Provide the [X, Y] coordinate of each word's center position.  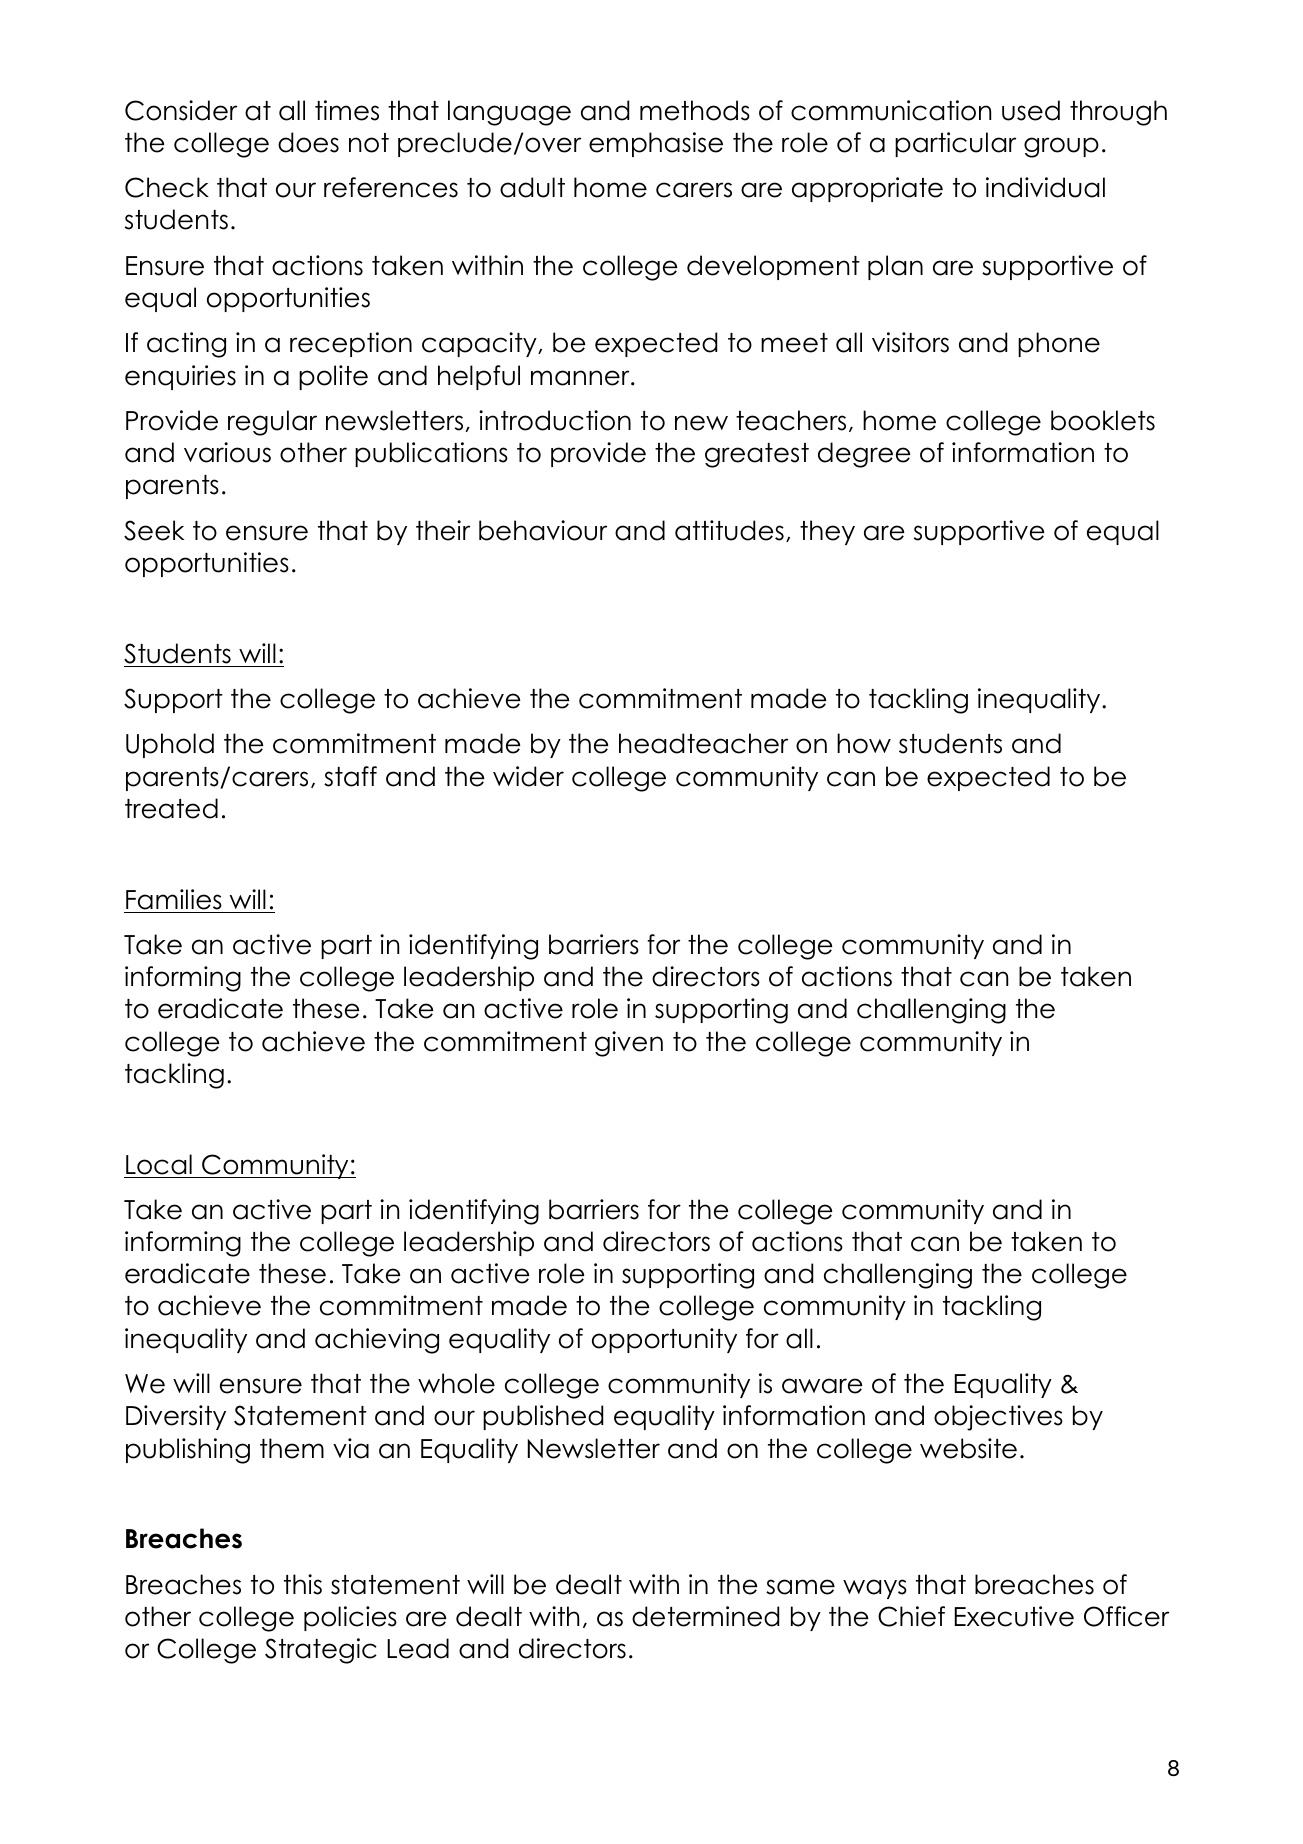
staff [350, 776]
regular [272, 423]
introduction [555, 420]
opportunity [664, 1340]
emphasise [656, 144]
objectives [998, 1418]
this [303, 1584]
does [308, 142]
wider [528, 776]
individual [1045, 187]
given [629, 1044]
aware [822, 1386]
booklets [1103, 420]
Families [174, 899]
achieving [377, 1341]
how [864, 743]
